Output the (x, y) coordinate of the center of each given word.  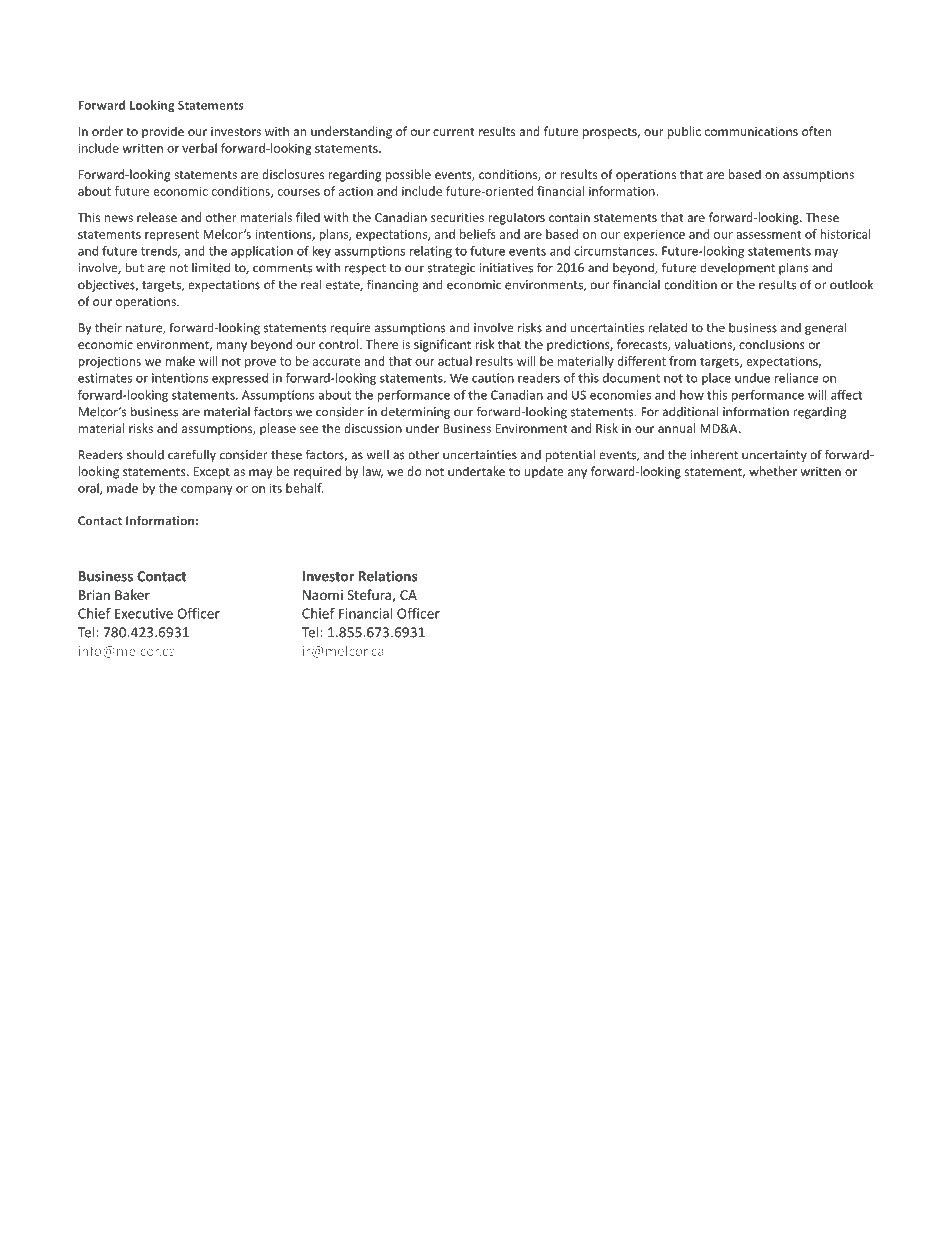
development (737, 269)
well (377, 454)
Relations (388, 576)
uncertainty (774, 456)
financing (393, 285)
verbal (199, 148)
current (454, 132)
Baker (132, 594)
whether (773, 471)
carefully (192, 455)
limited (211, 267)
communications (751, 131)
